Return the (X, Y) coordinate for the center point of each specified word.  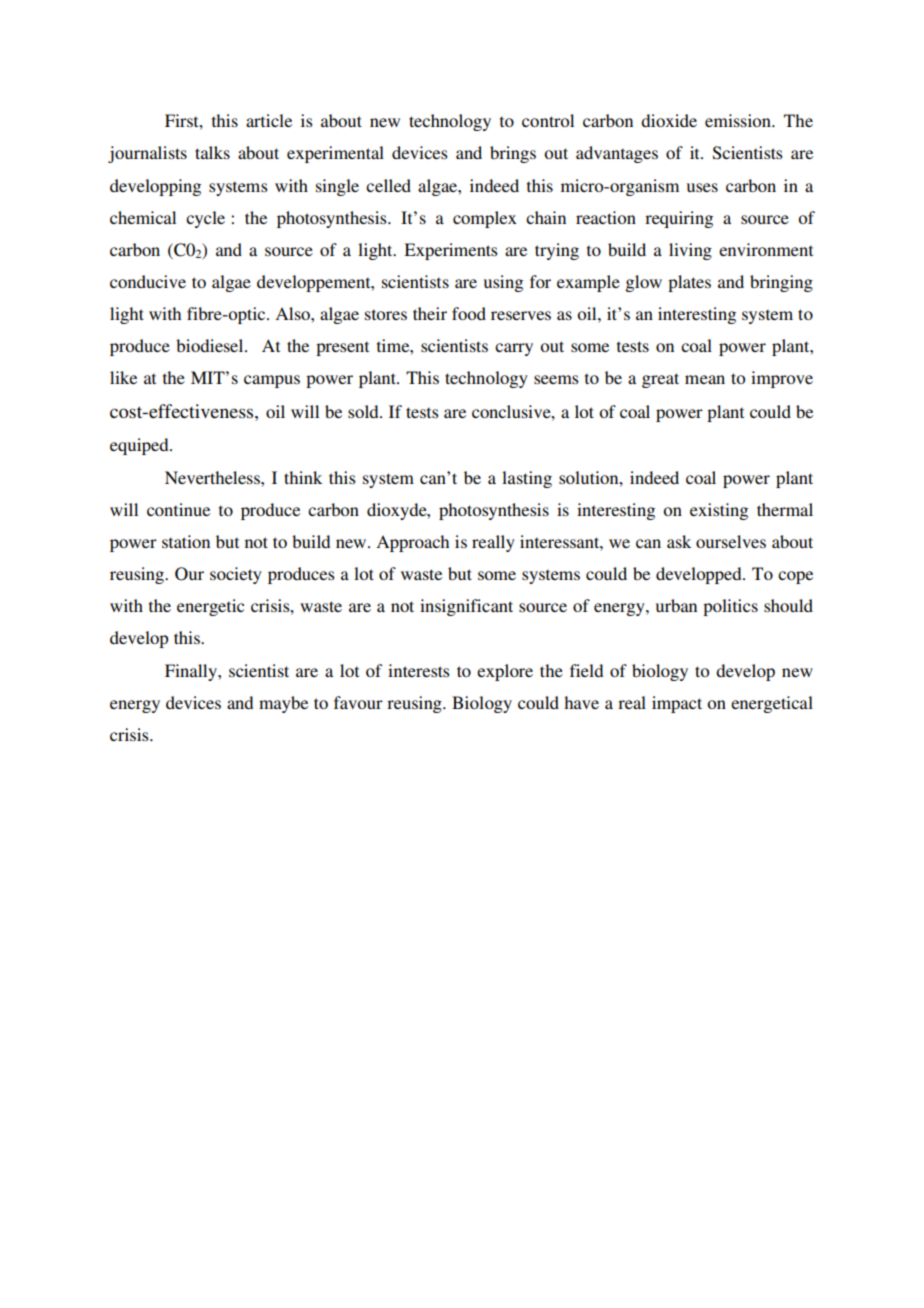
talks (212, 152)
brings (513, 154)
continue (178, 509)
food (469, 313)
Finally (192, 672)
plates (689, 283)
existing (719, 511)
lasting (527, 479)
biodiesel (211, 345)
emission (739, 120)
